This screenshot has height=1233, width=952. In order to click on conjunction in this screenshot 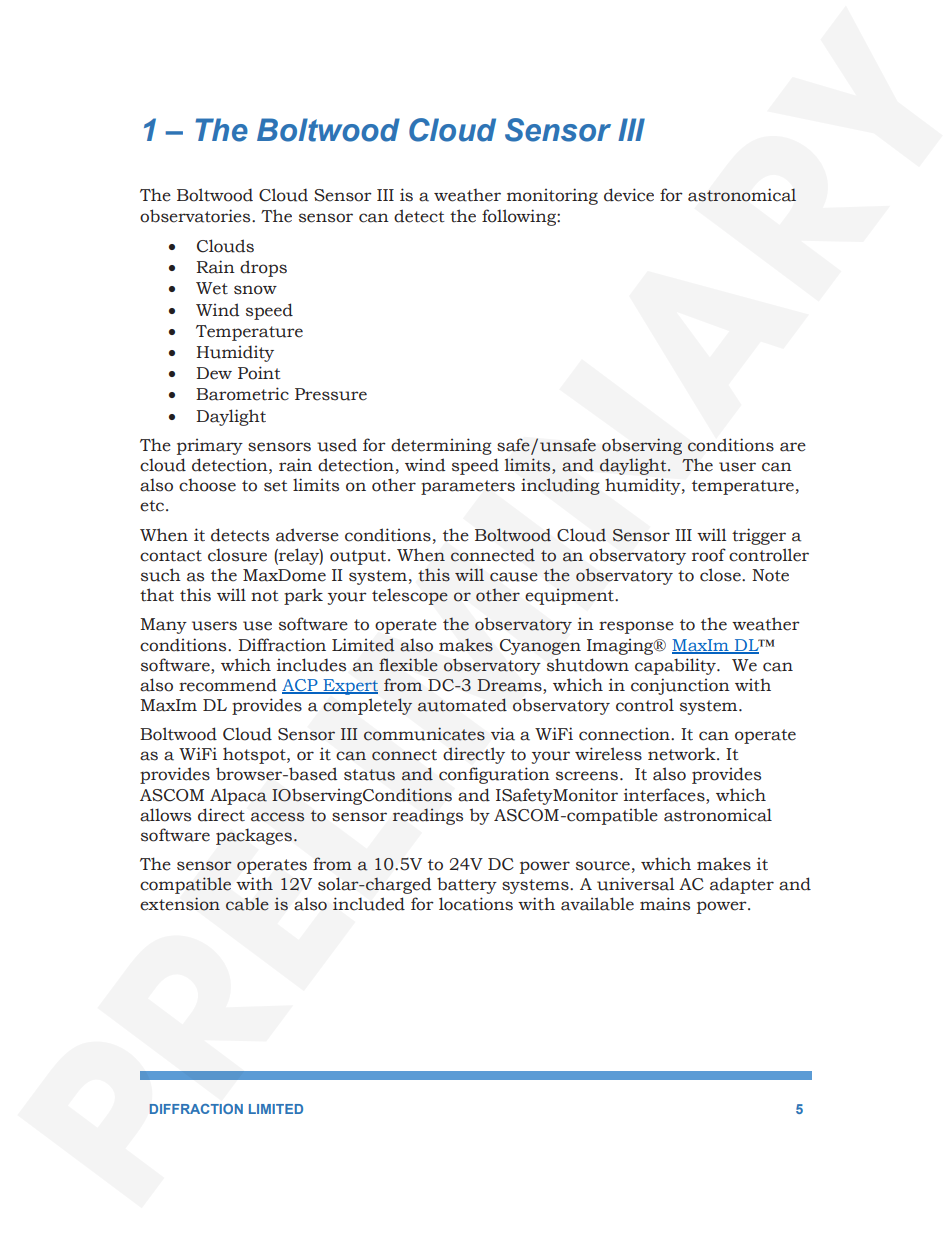, I will do `click(680, 686)`.
